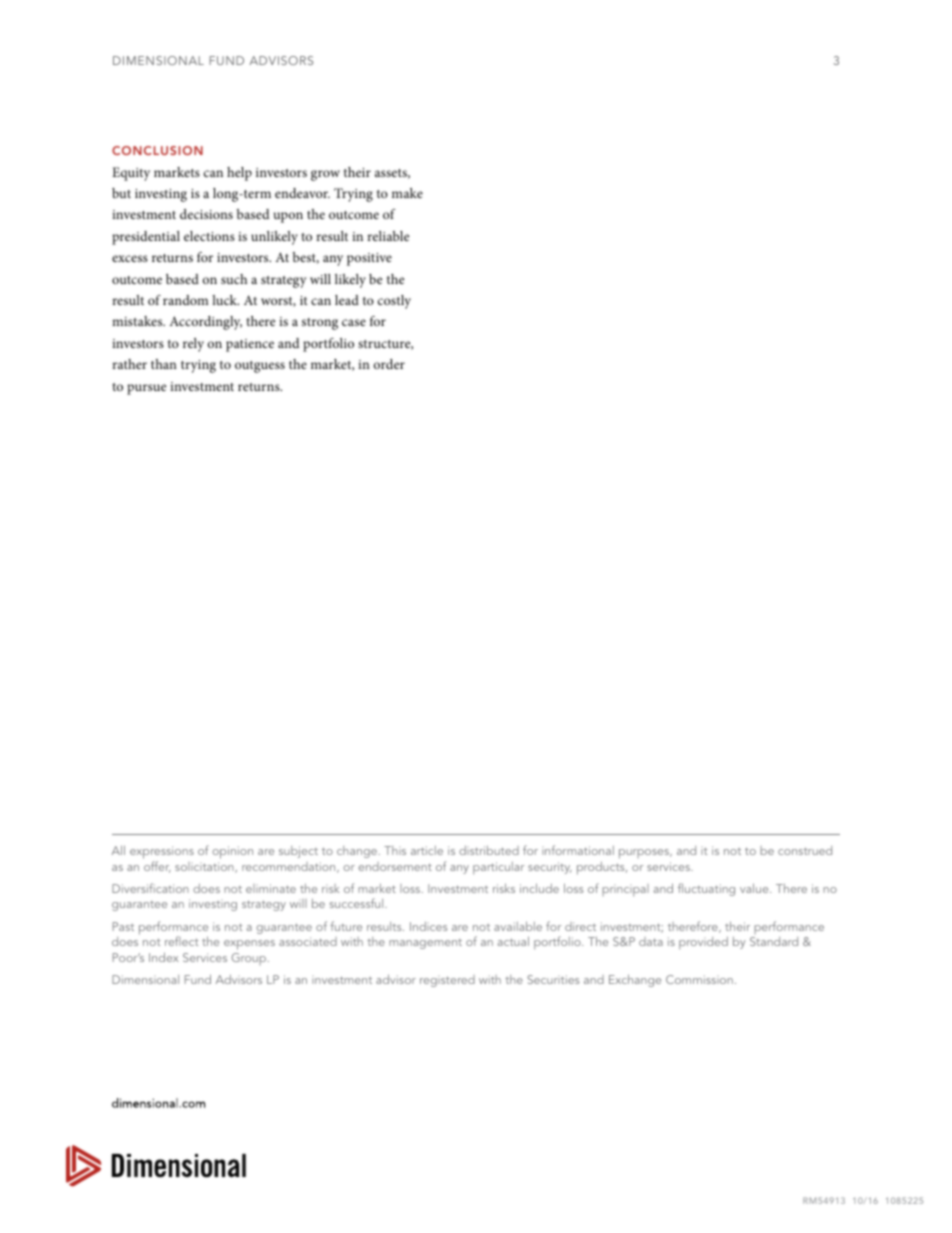  What do you see at coordinates (805, 850) in the image?
I see `construed` at bounding box center [805, 850].
